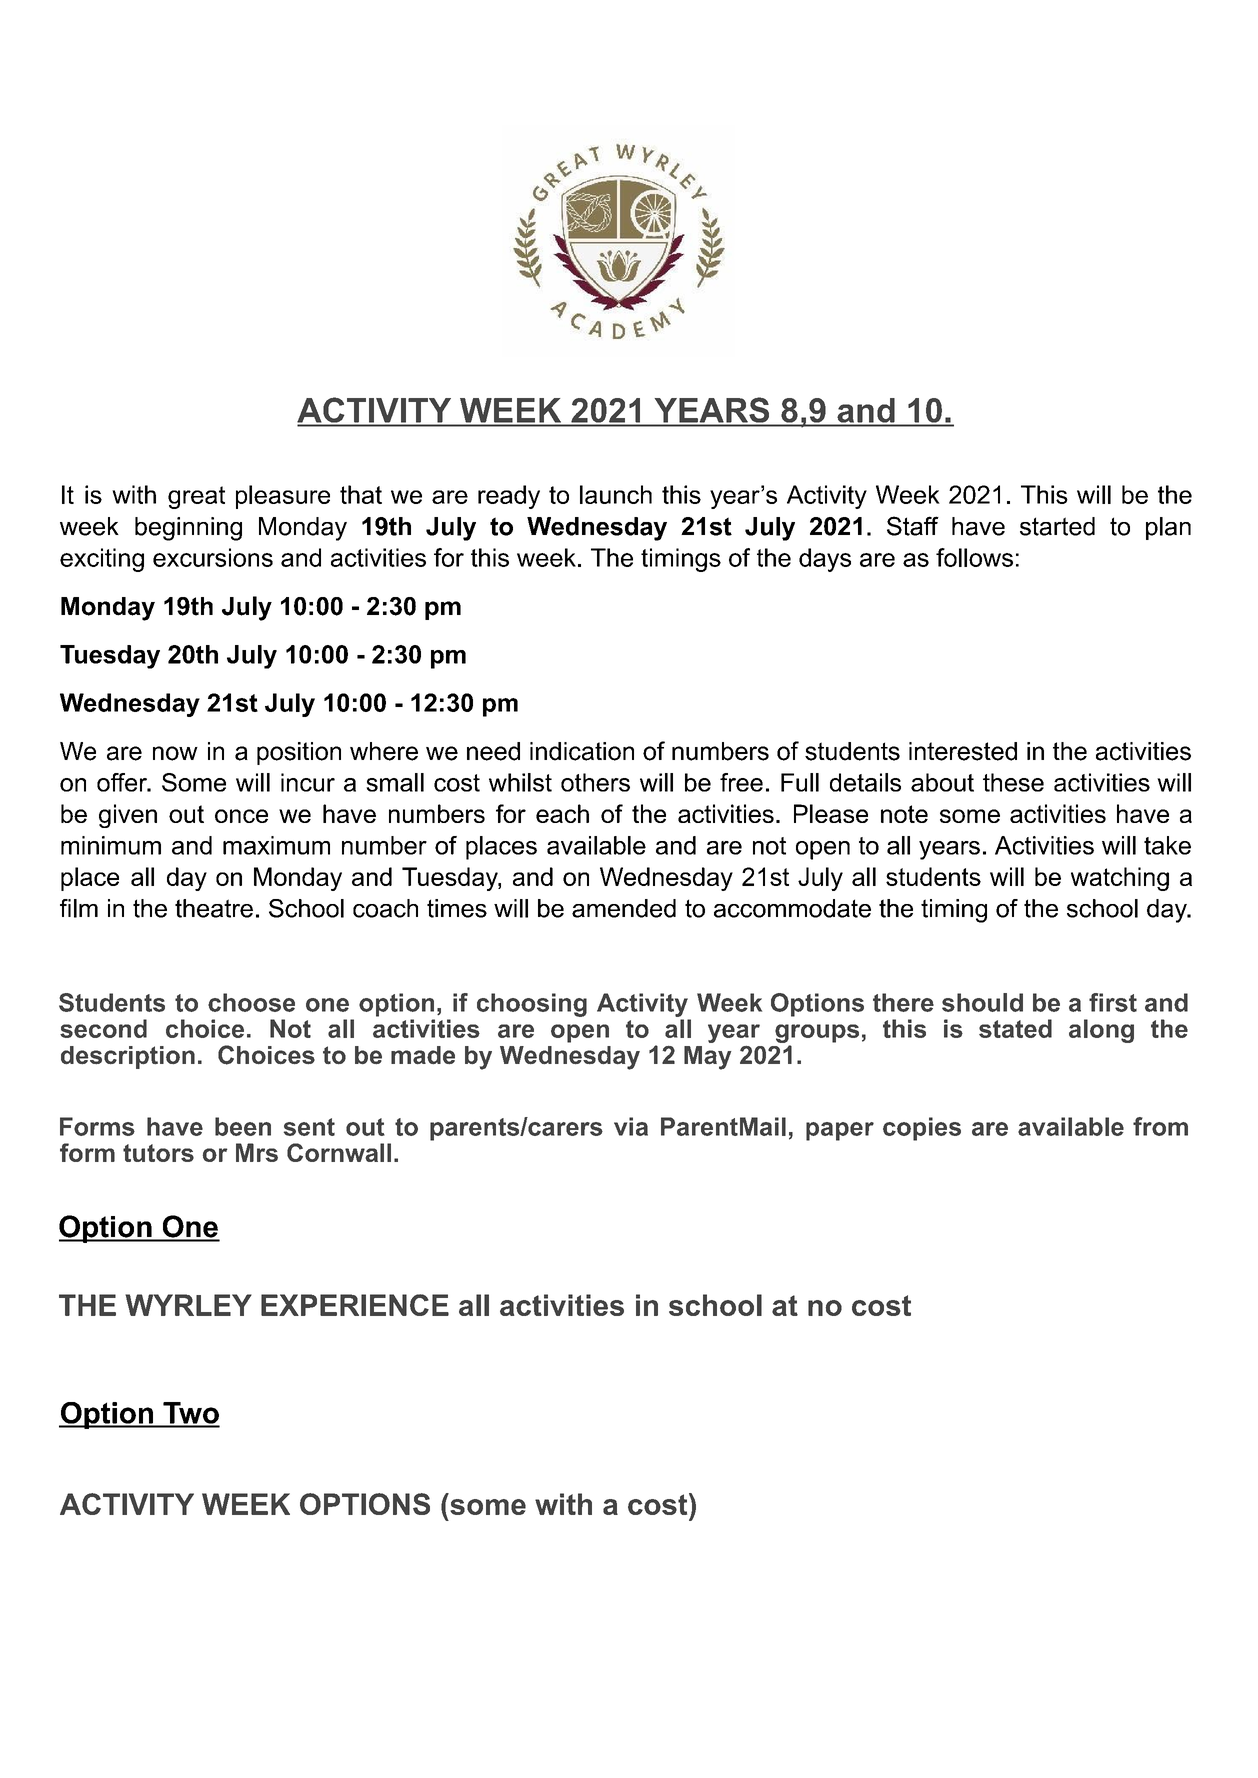 The image size is (1258, 1778). Describe the element at coordinates (175, 753) in the screenshot. I see `now` at that location.
